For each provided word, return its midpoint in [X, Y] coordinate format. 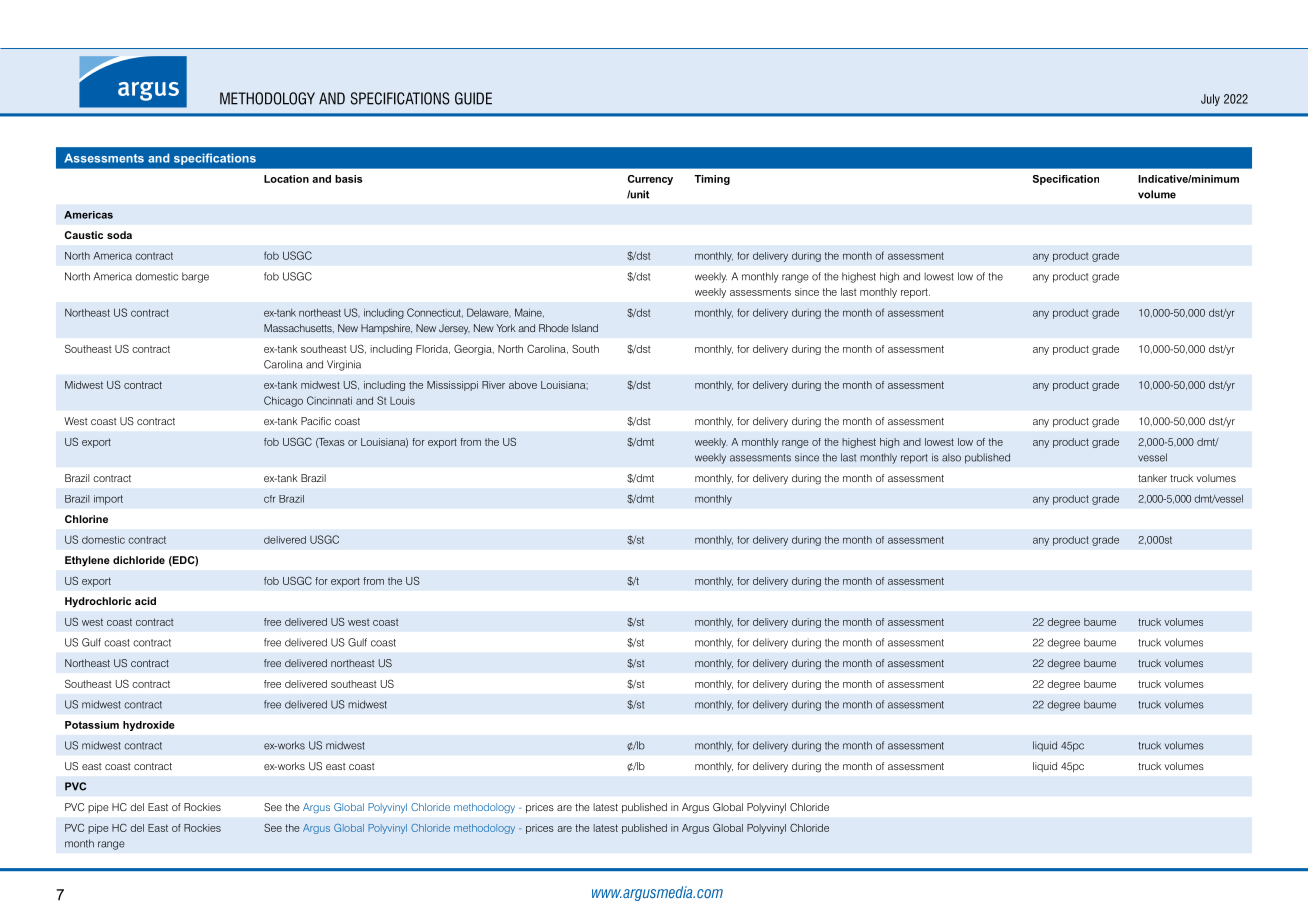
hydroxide [149, 726]
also [951, 457]
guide [473, 98]
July [1210, 100]
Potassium [92, 725]
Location [286, 179]
